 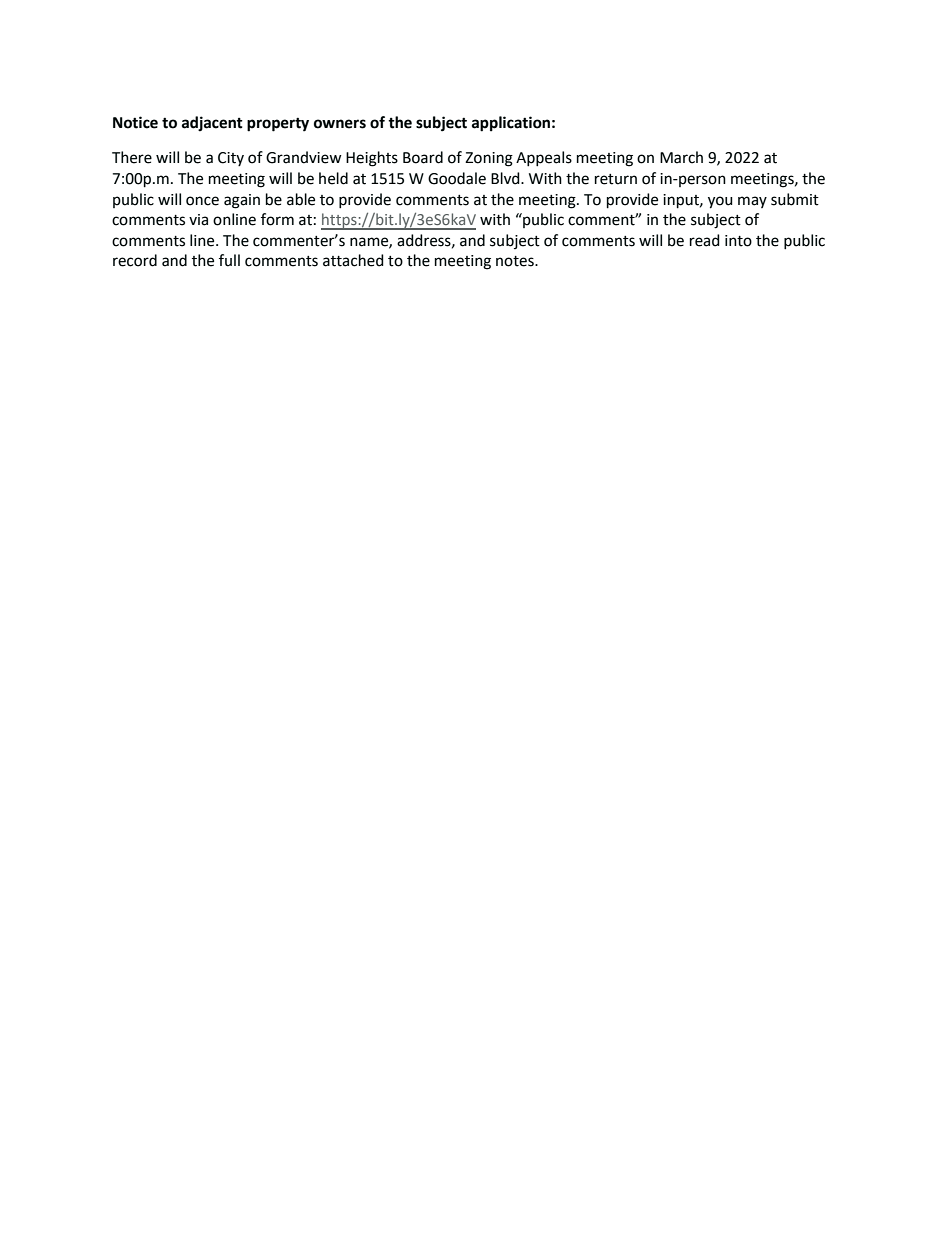 I want to click on into, so click(x=738, y=241).
